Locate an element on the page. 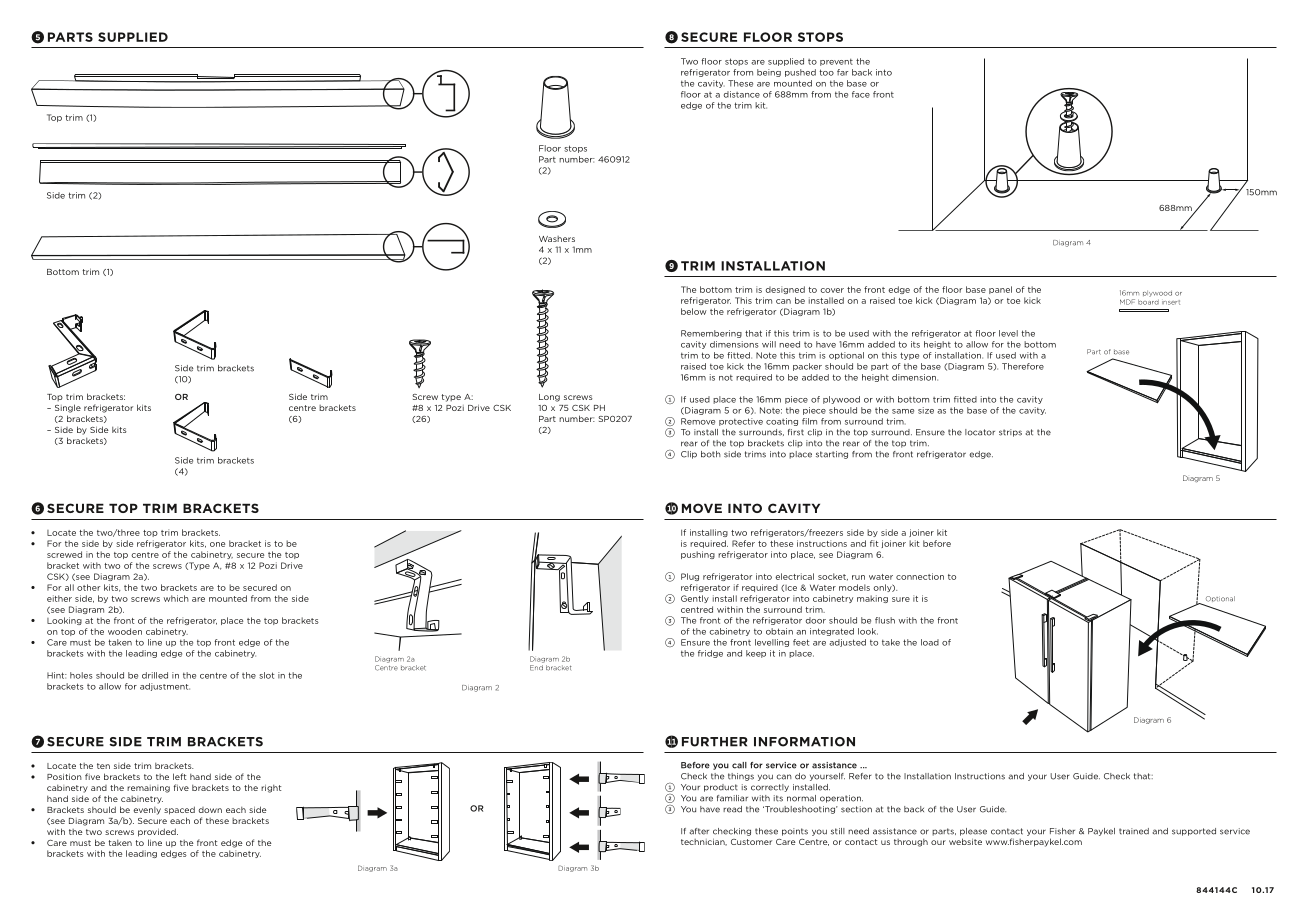 The image size is (1308, 924). strips is located at coordinates (1010, 433).
